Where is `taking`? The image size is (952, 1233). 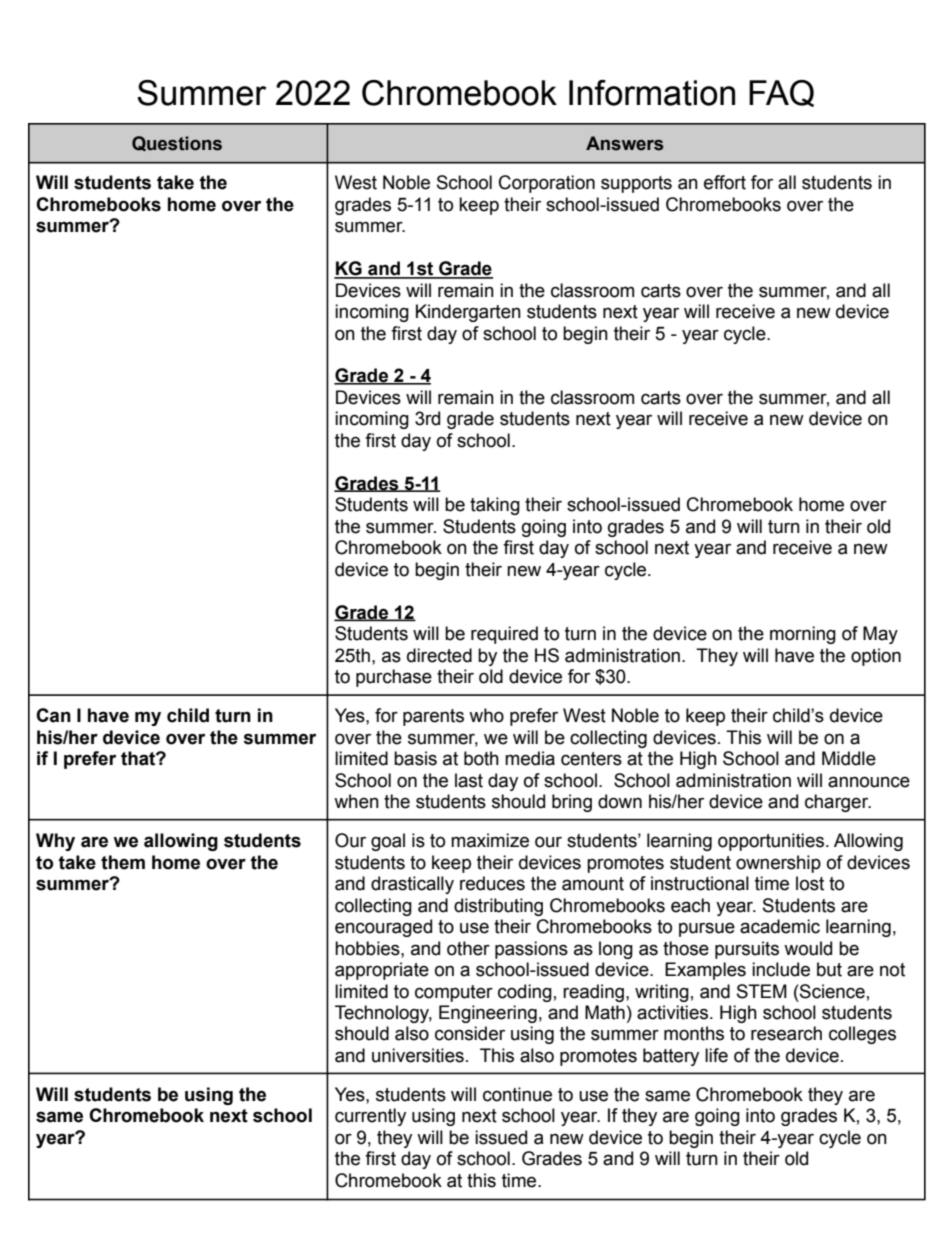
taking is located at coordinates (495, 506).
